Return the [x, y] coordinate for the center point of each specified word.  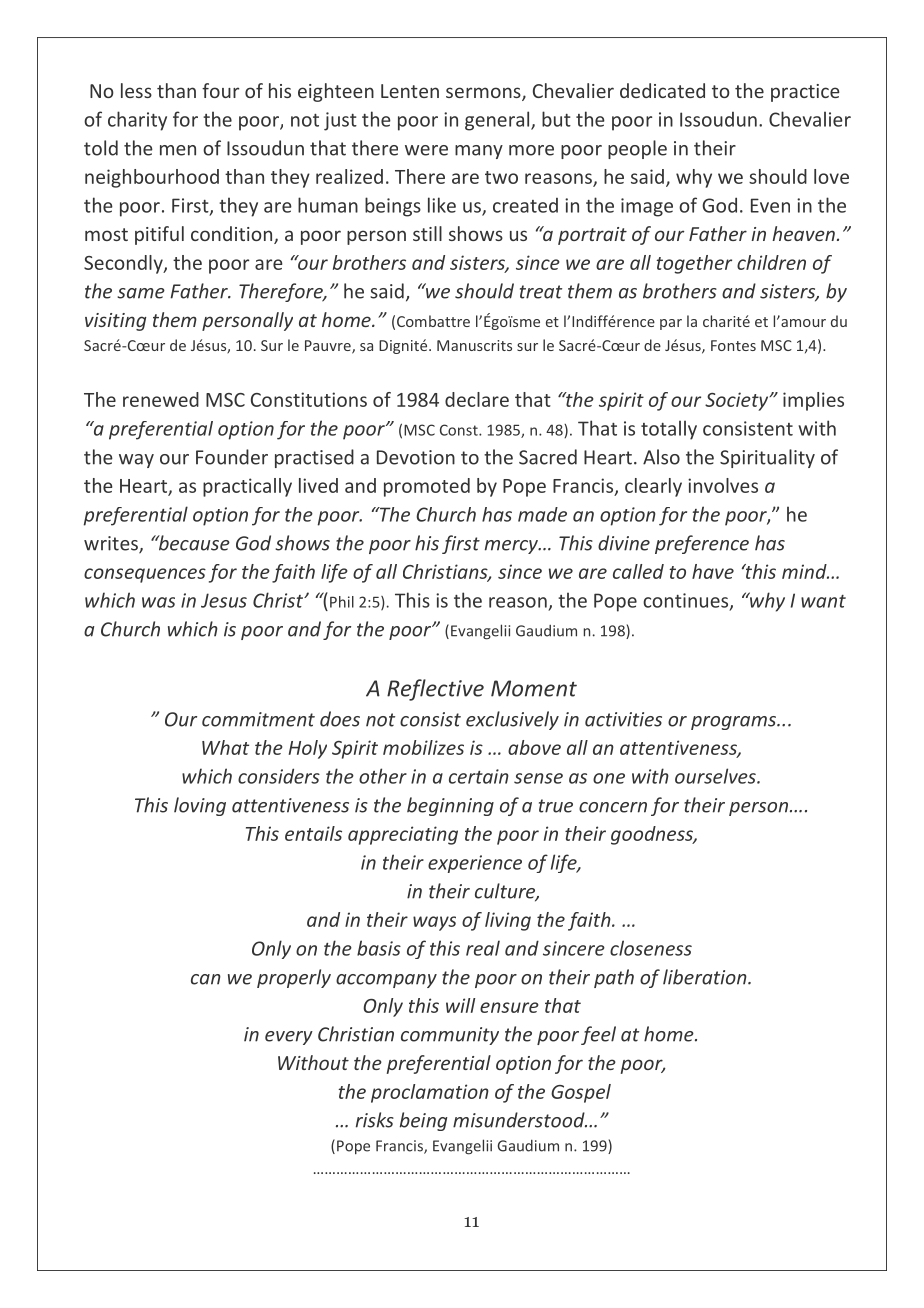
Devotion [416, 457]
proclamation [430, 1093]
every [289, 1038]
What [225, 747]
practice [805, 93]
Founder [232, 457]
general [498, 121]
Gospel [581, 1093]
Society [738, 401]
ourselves [716, 776]
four [220, 90]
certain [479, 776]
